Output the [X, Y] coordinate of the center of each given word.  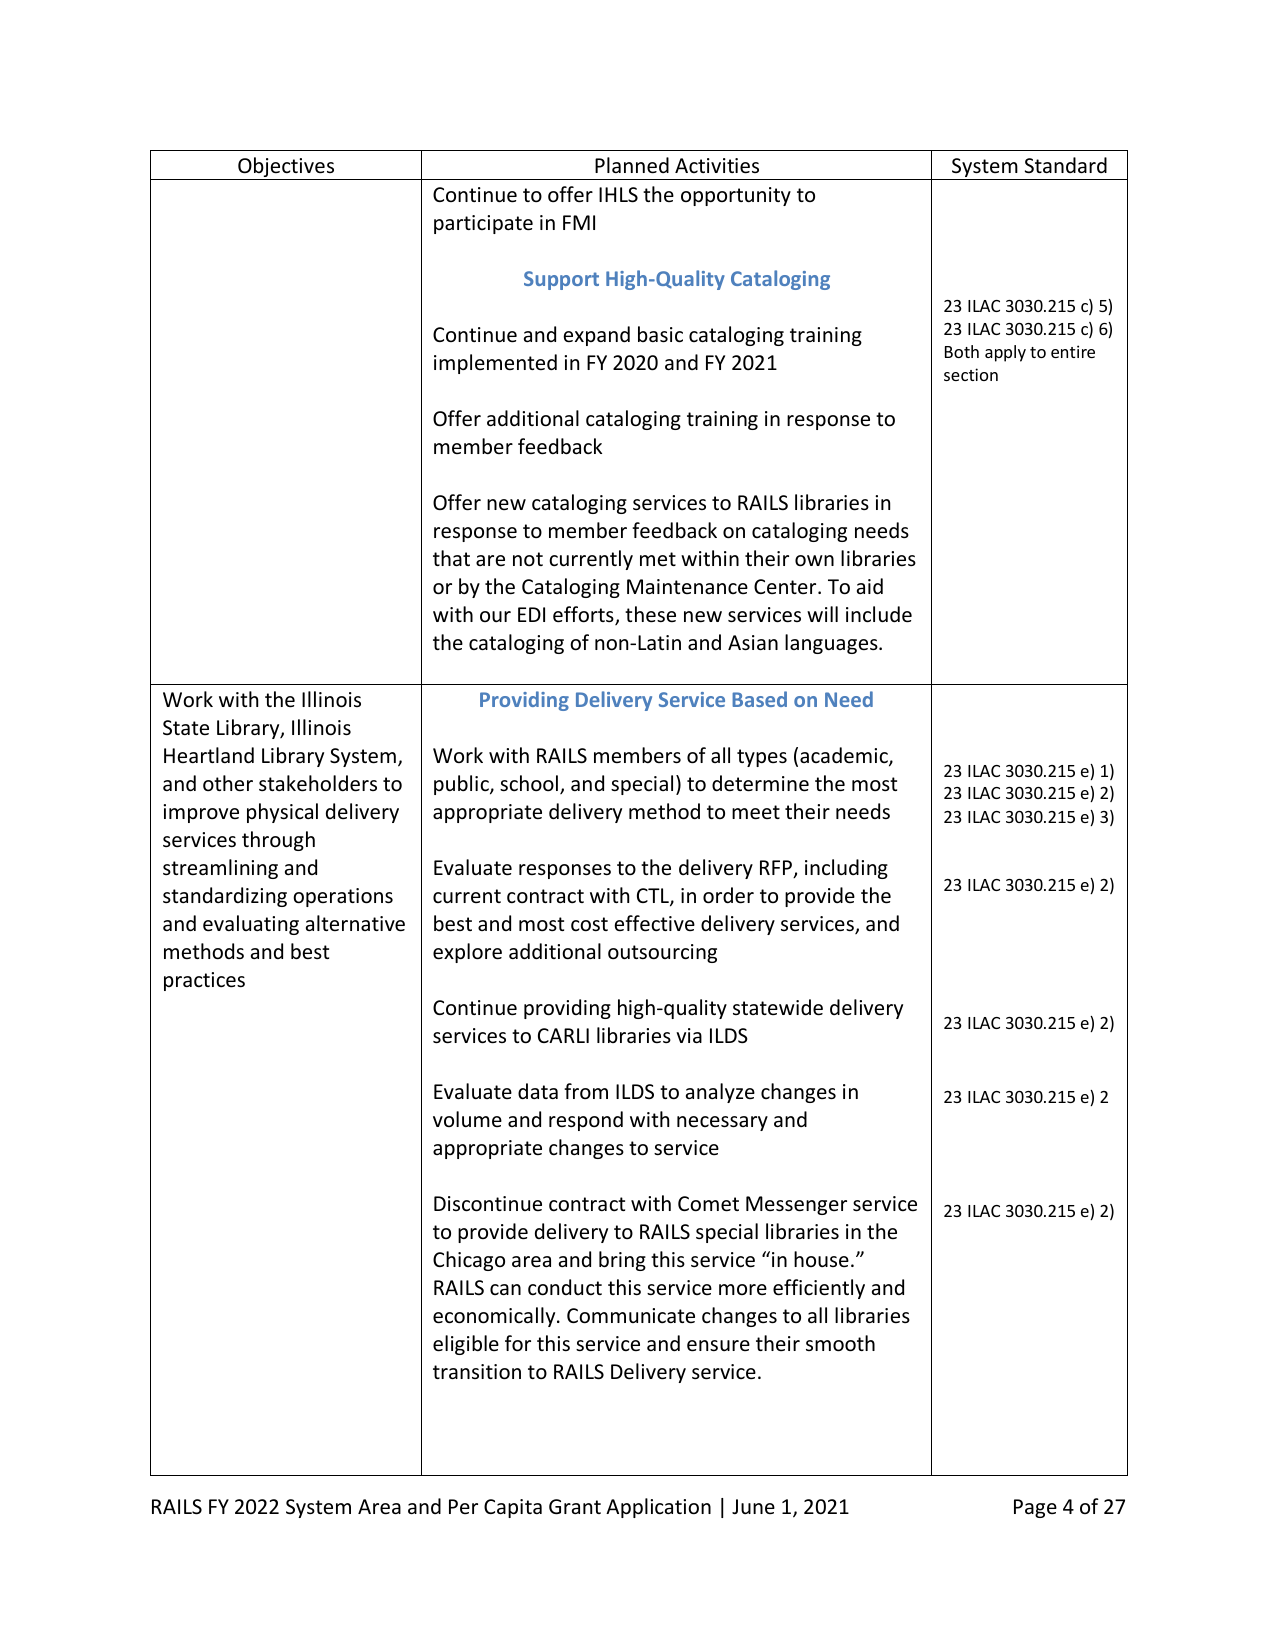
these [650, 614]
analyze [720, 1093]
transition [477, 1372]
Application [658, 1508]
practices [204, 981]
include [879, 614]
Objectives [286, 168]
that [451, 558]
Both [962, 351]
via [689, 1035]
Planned [632, 165]
